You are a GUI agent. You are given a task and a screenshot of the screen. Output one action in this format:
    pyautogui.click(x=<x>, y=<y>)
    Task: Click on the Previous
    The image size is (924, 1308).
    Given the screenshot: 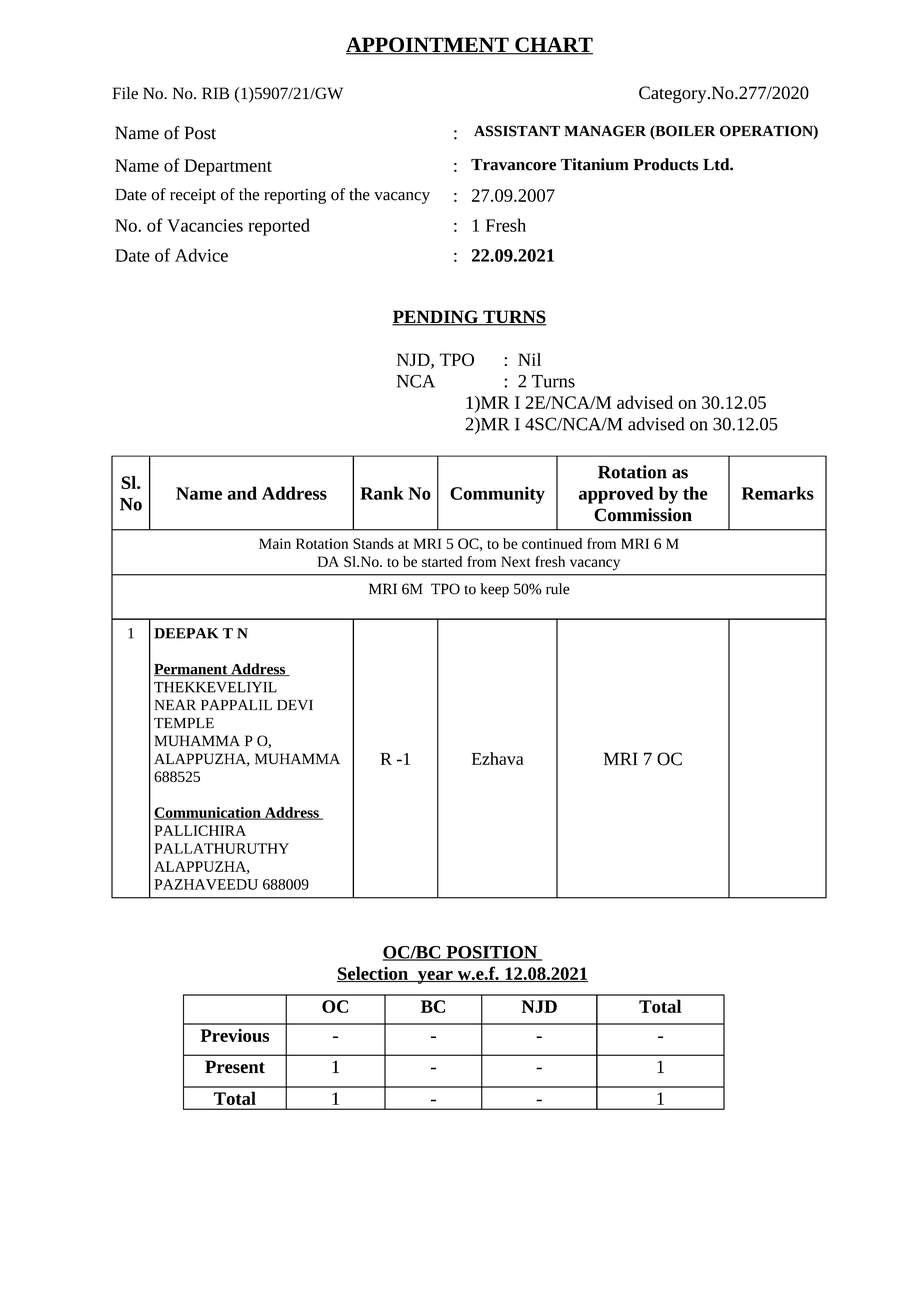 What is the action you would take?
    pyautogui.click(x=235, y=1035)
